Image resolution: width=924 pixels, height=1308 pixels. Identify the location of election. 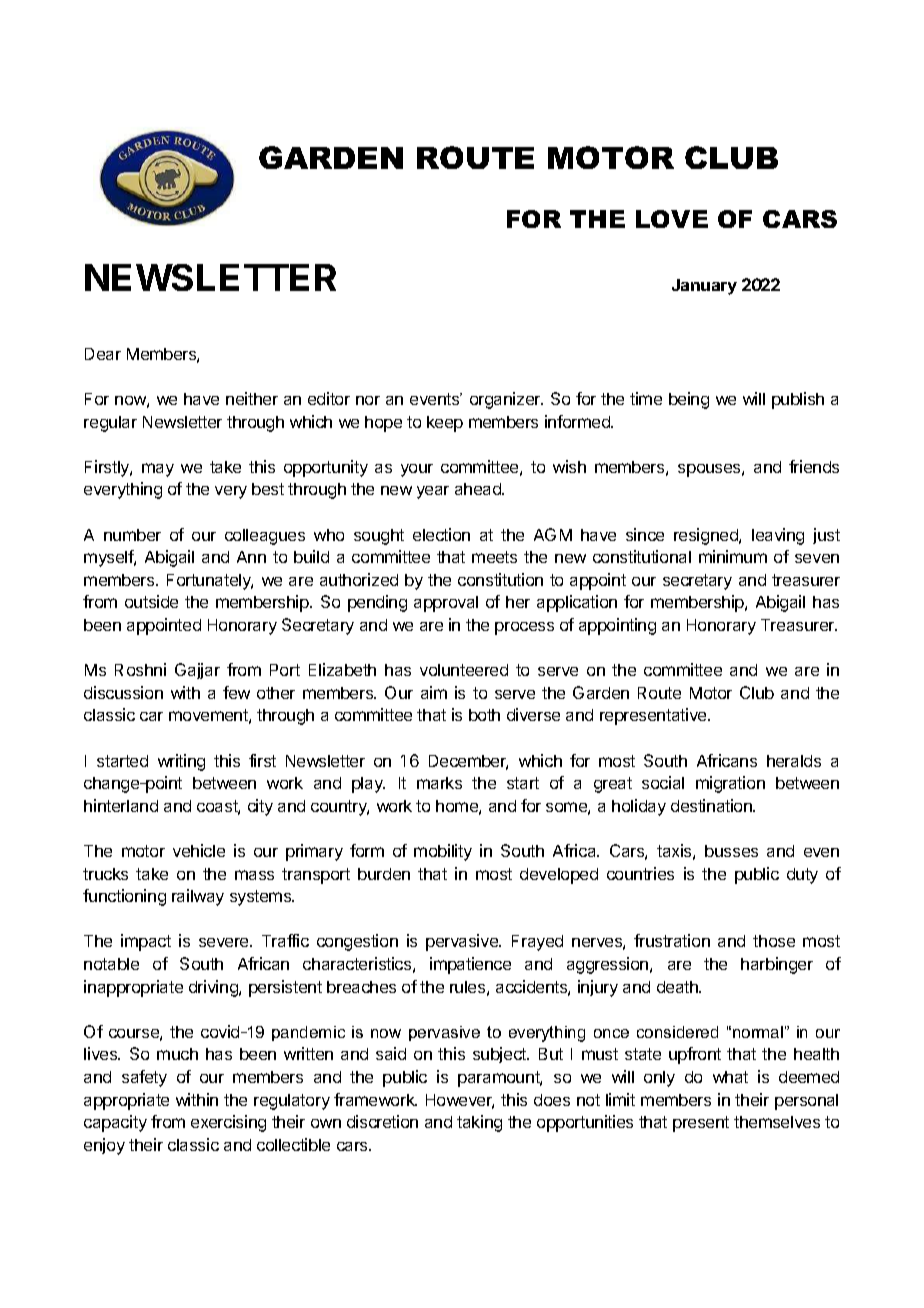
(441, 534).
